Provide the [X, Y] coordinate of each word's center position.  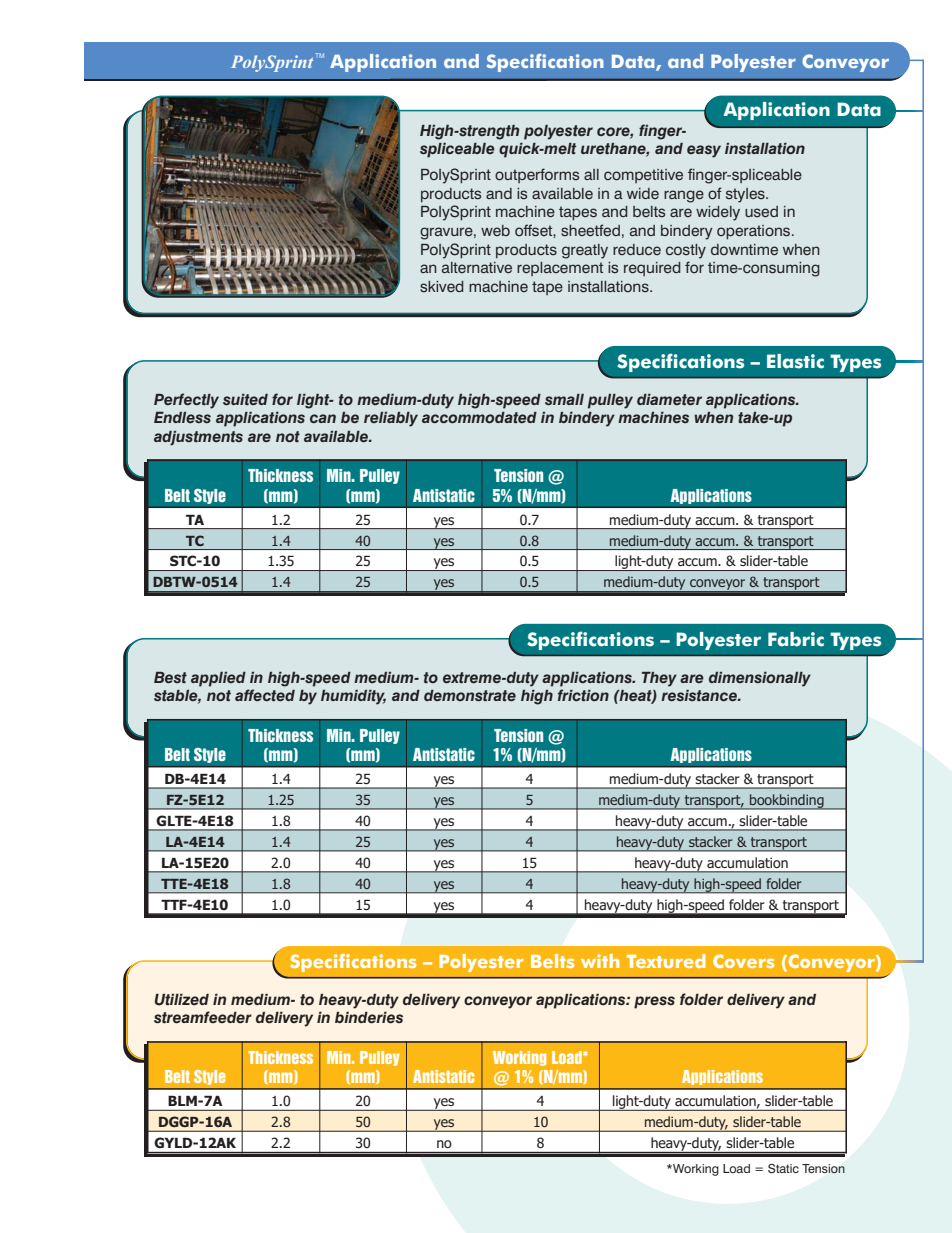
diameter [669, 400]
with [600, 961]
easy [704, 151]
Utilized [182, 999]
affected [265, 695]
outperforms [537, 175]
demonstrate [470, 696]
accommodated [479, 418]
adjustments [198, 438]
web [495, 230]
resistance [700, 695]
